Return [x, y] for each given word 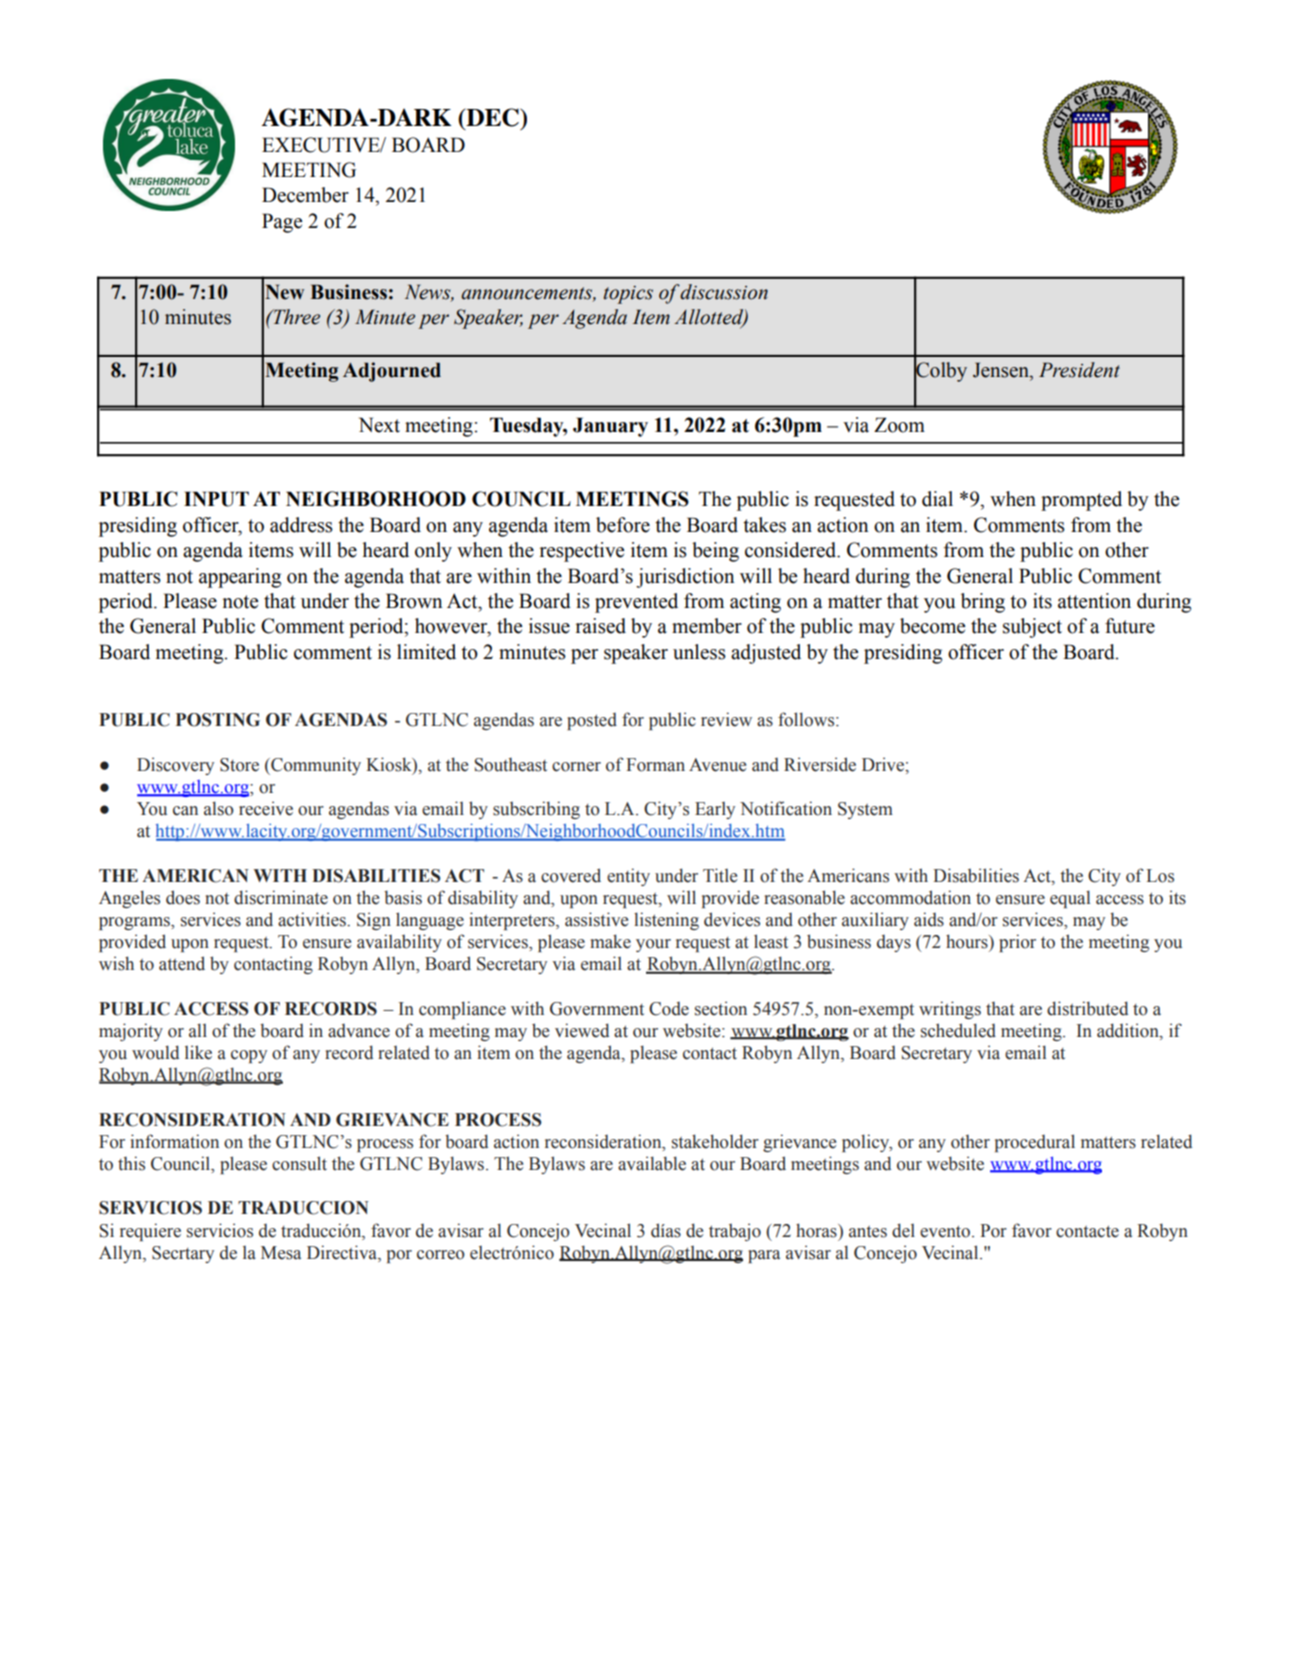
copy [249, 1056]
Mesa [281, 1253]
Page [282, 223]
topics [628, 295]
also [219, 808]
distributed [1087, 1008]
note [240, 602]
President [1079, 370]
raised [601, 626]
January [610, 427]
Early [715, 810]
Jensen [1002, 371]
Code [669, 1009]
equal [1070, 899]
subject [1032, 628]
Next [379, 425]
